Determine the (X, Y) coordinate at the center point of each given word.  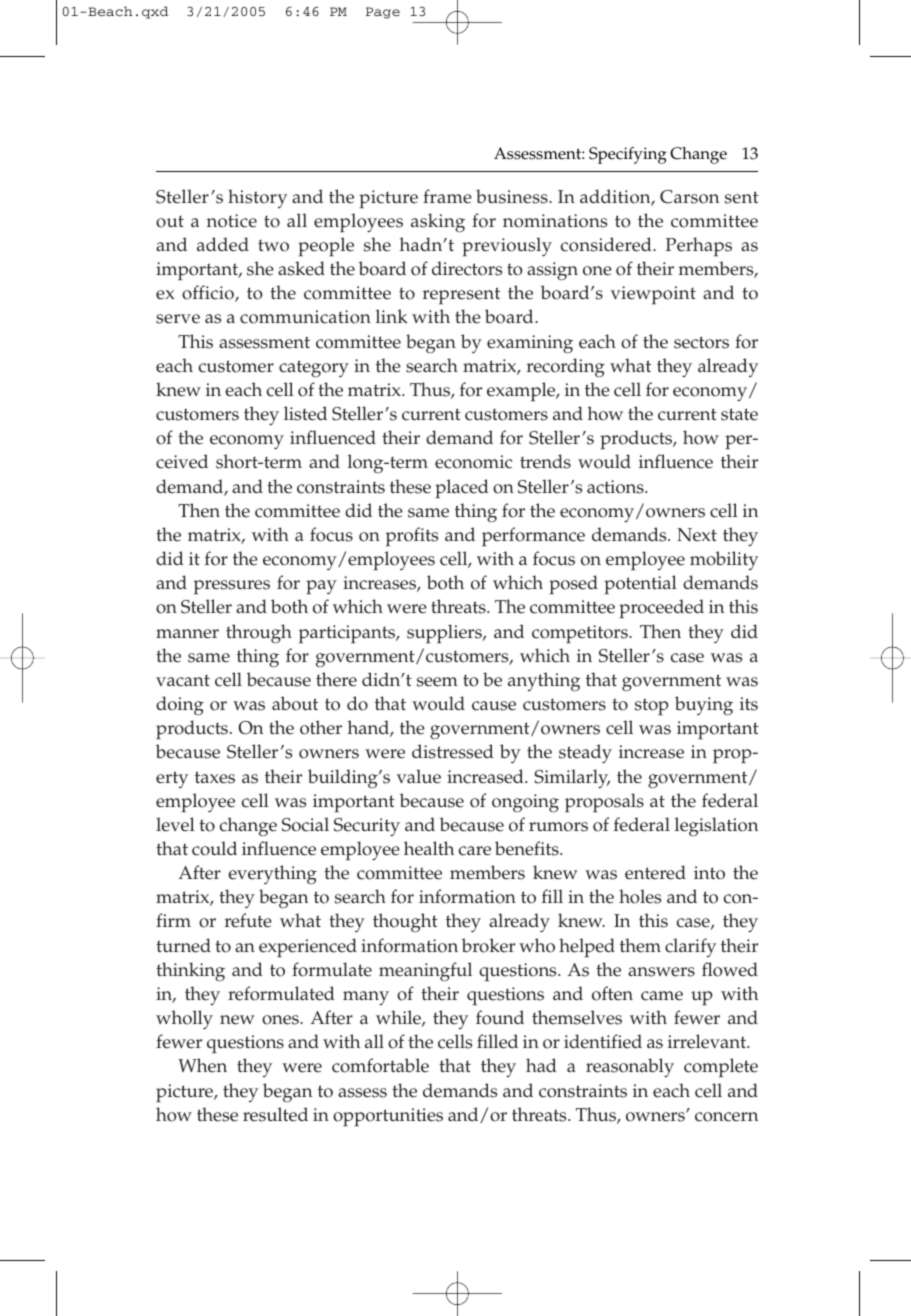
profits (412, 536)
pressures (232, 587)
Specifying (628, 155)
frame (447, 196)
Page (383, 13)
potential (640, 585)
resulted (275, 1114)
